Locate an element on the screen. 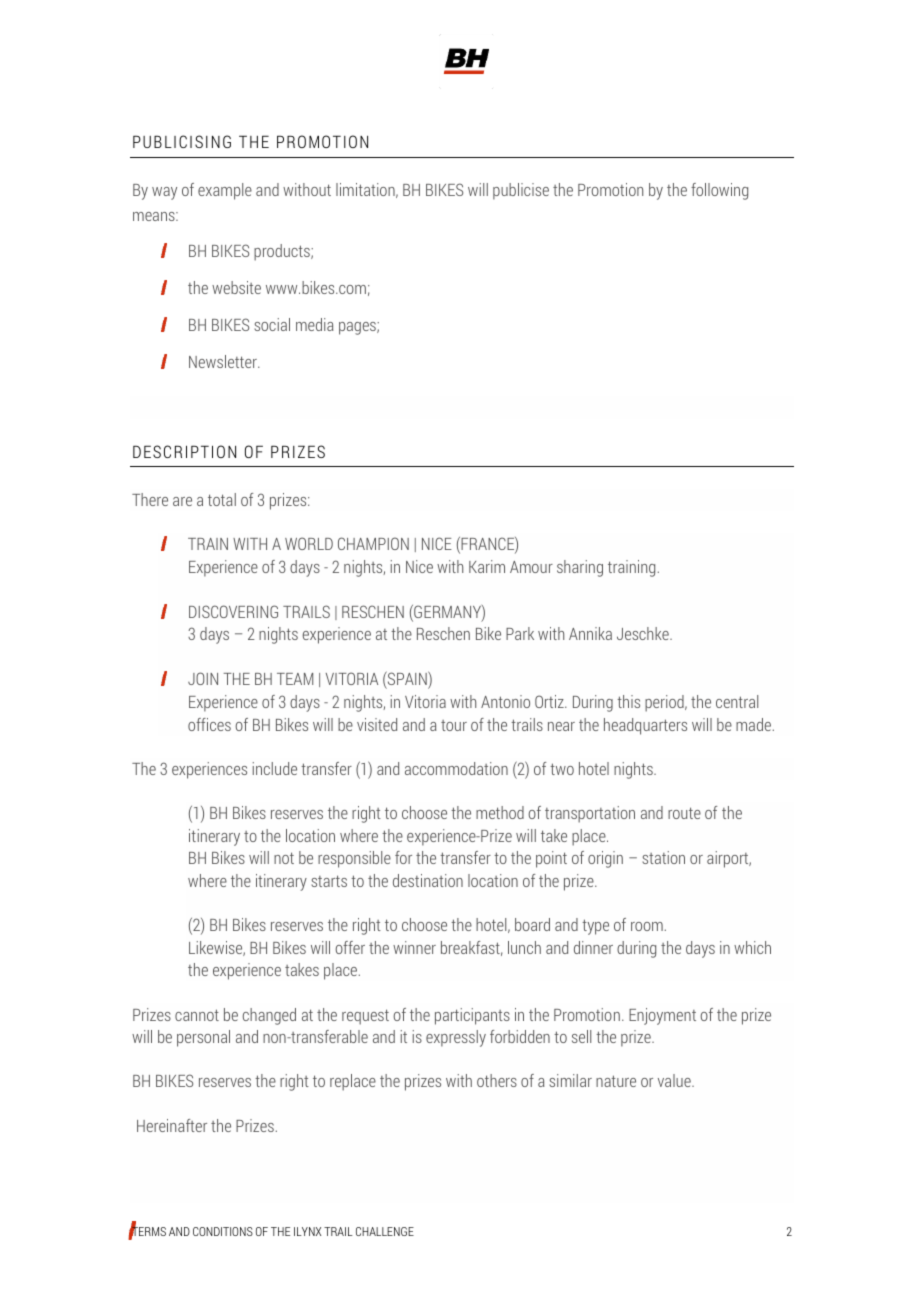 The width and height of the screenshot is (924, 1308). sharing is located at coordinates (580, 568).
